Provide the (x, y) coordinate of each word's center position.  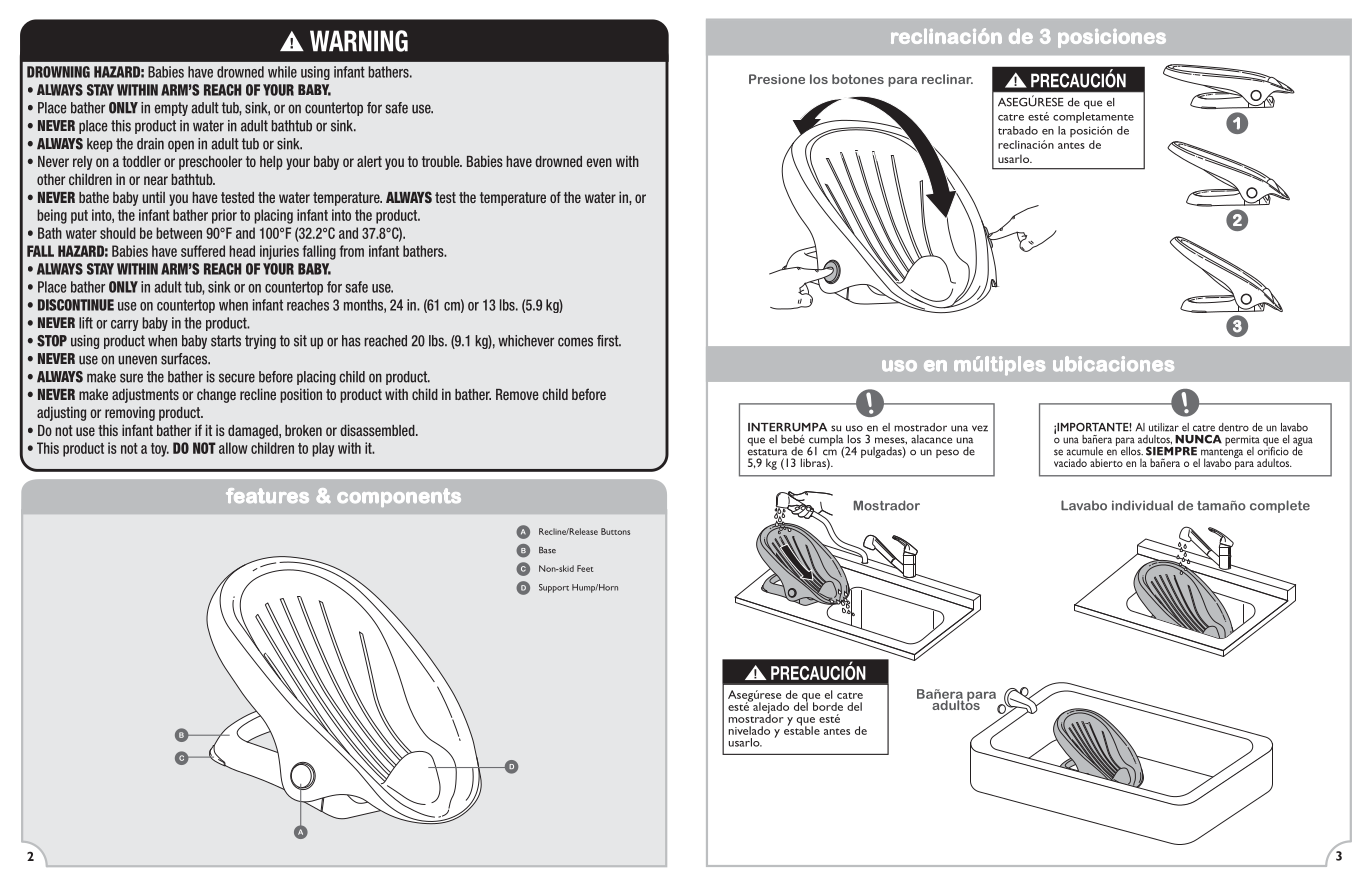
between (179, 233)
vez (980, 428)
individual (1142, 505)
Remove (517, 394)
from (351, 251)
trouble (442, 161)
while (282, 72)
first (609, 341)
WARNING (359, 41)
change (216, 396)
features (267, 495)
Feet (585, 568)
